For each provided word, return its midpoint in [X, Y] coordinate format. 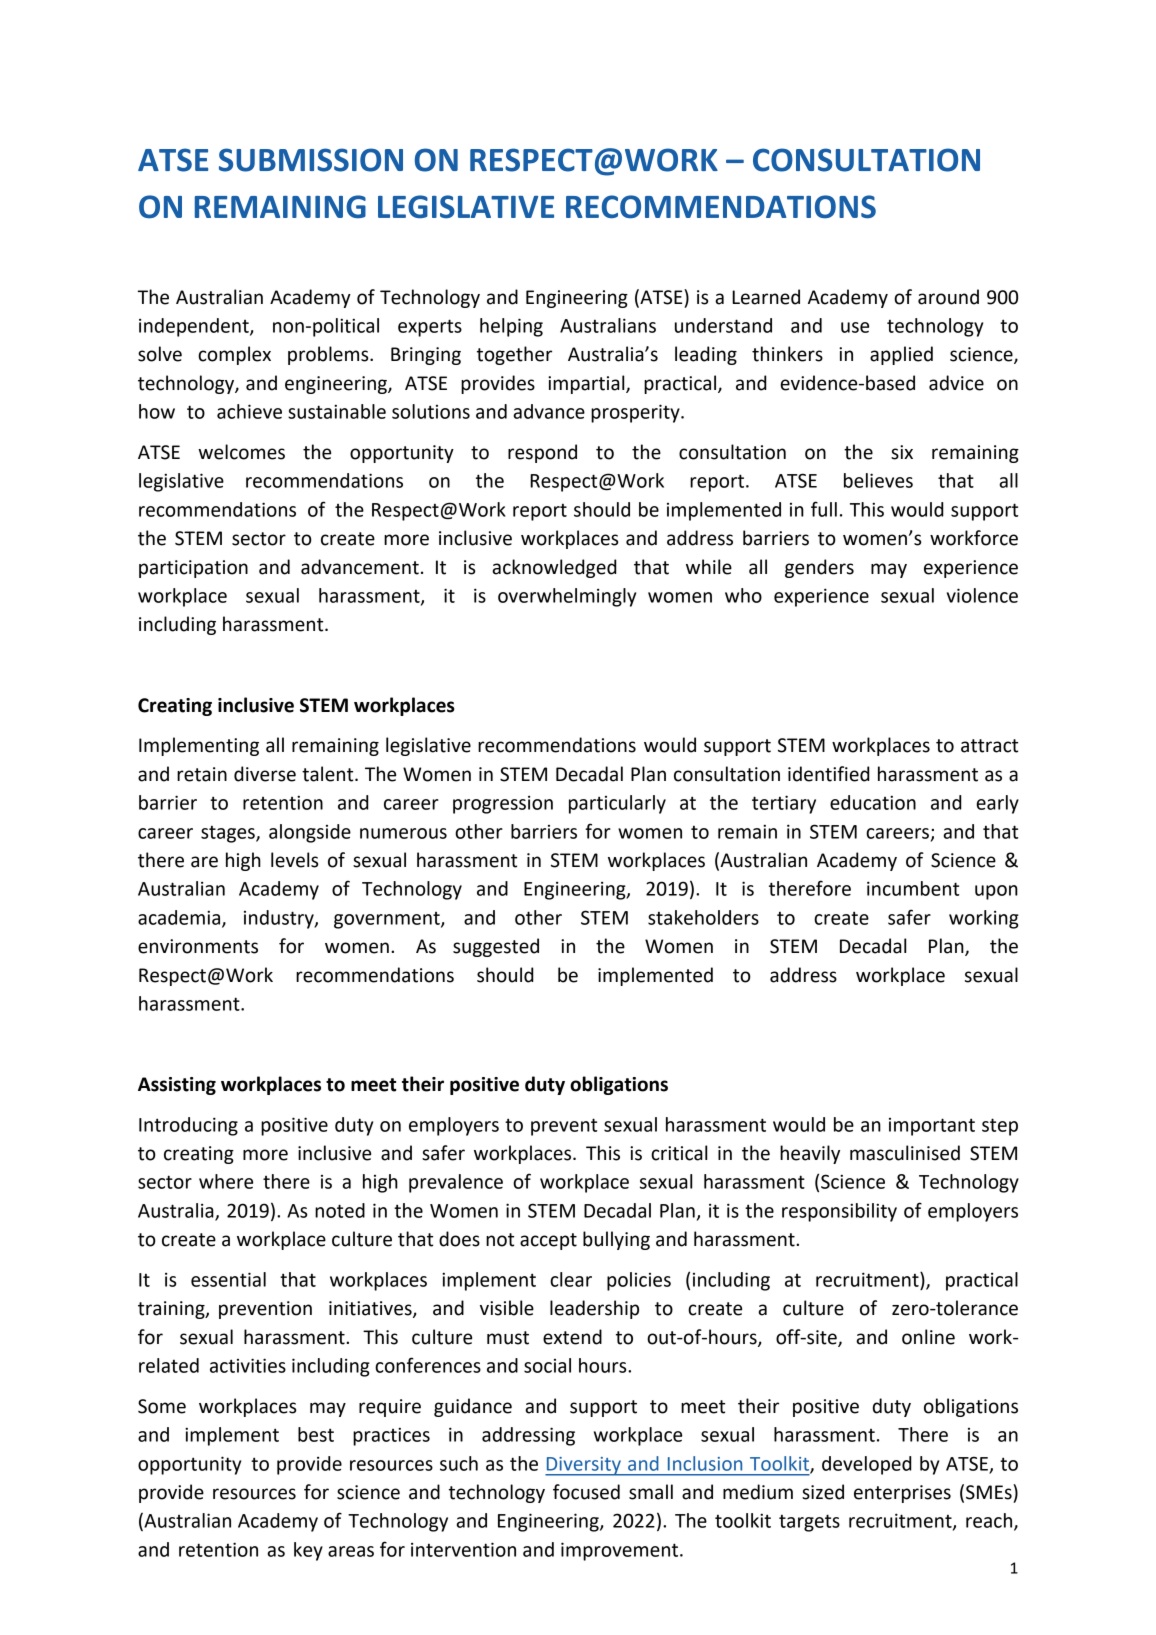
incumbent [913, 888]
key [308, 1551]
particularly [617, 804]
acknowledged [554, 568]
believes [878, 480]
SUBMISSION [311, 160]
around [948, 297]
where [226, 1181]
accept [548, 1241]
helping [511, 327]
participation [193, 569]
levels [294, 860]
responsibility [839, 1212]
